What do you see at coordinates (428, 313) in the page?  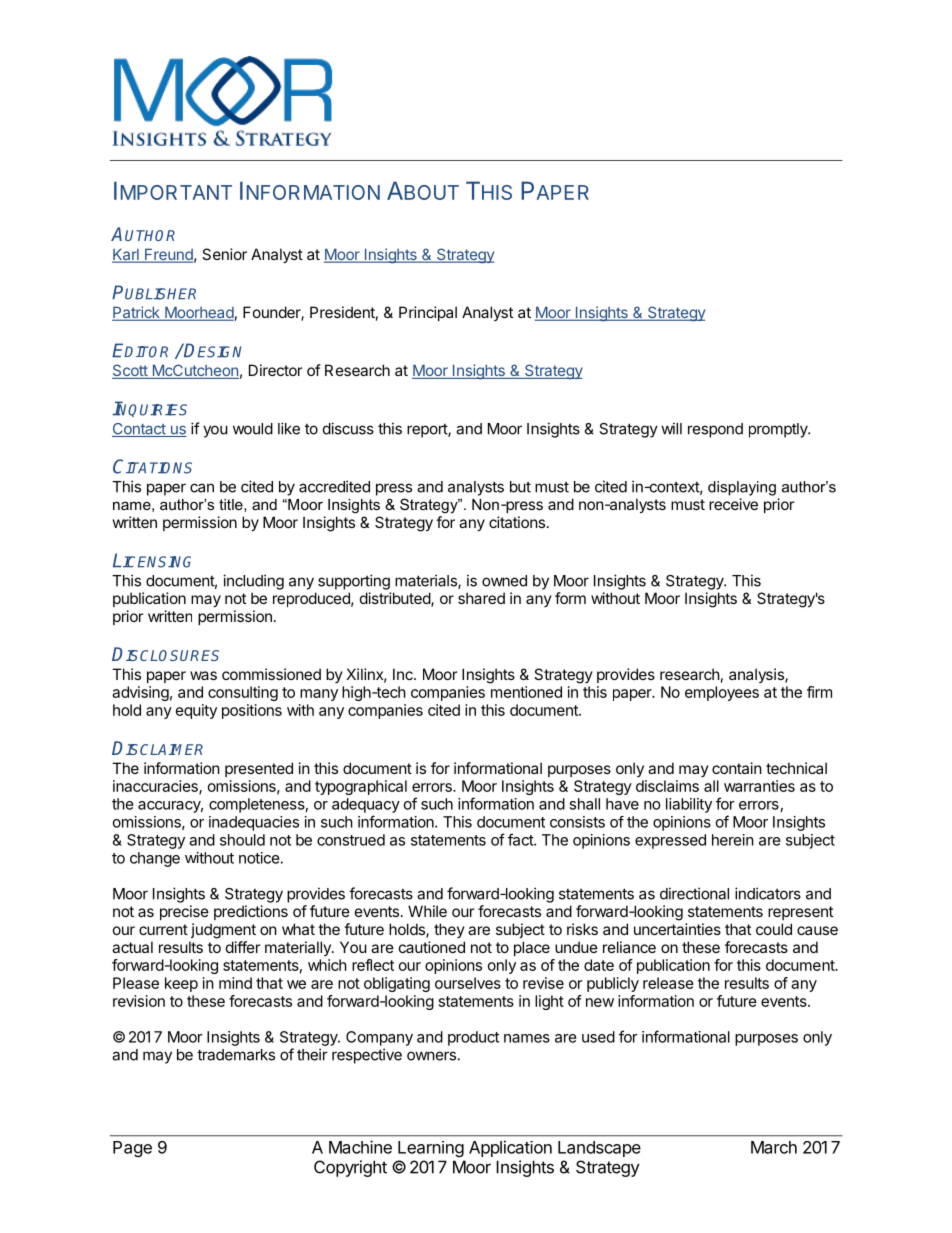 I see `Principal` at bounding box center [428, 313].
